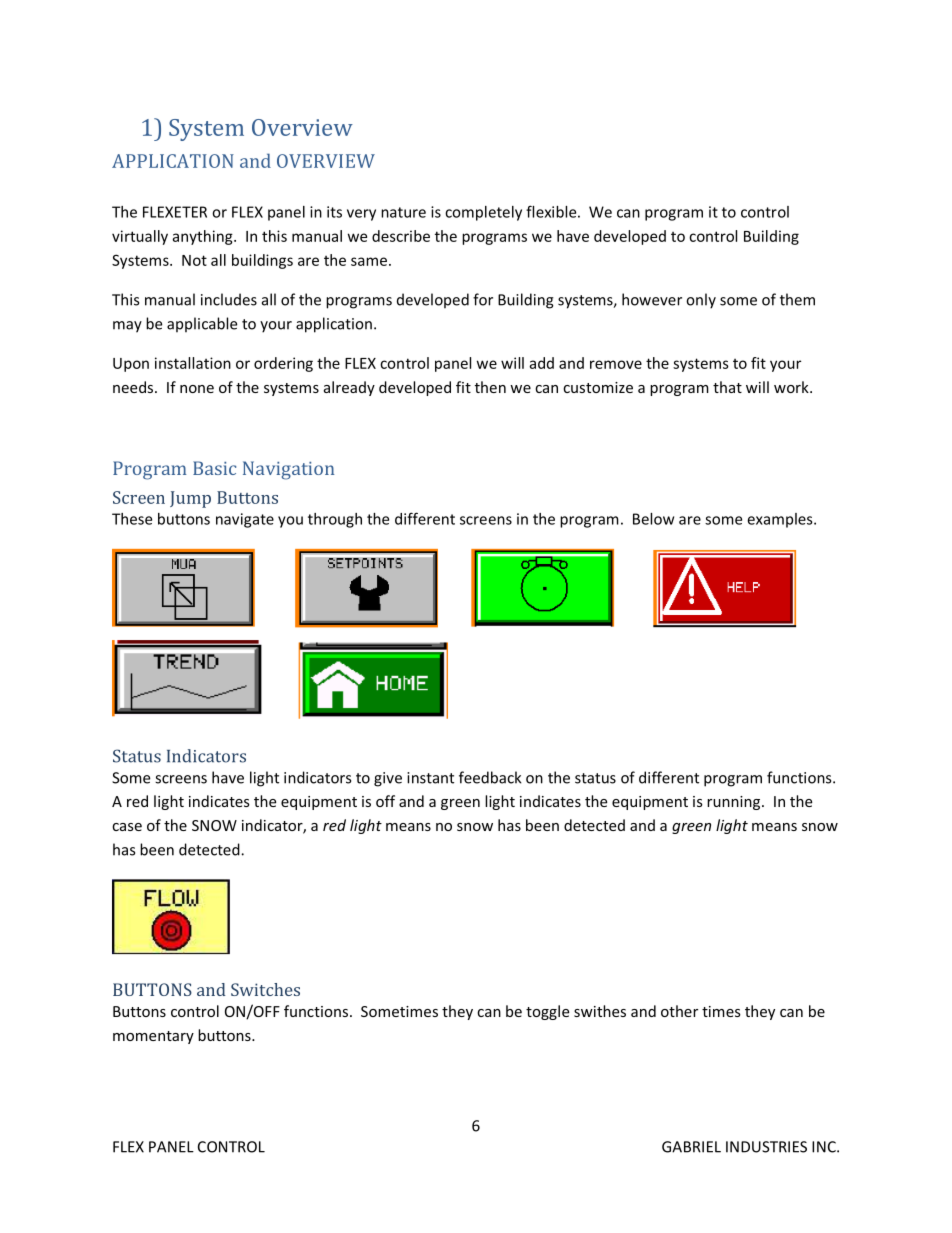 This screenshot has height=1233, width=952. What do you see at coordinates (203, 237) in the screenshot?
I see `anything` at bounding box center [203, 237].
